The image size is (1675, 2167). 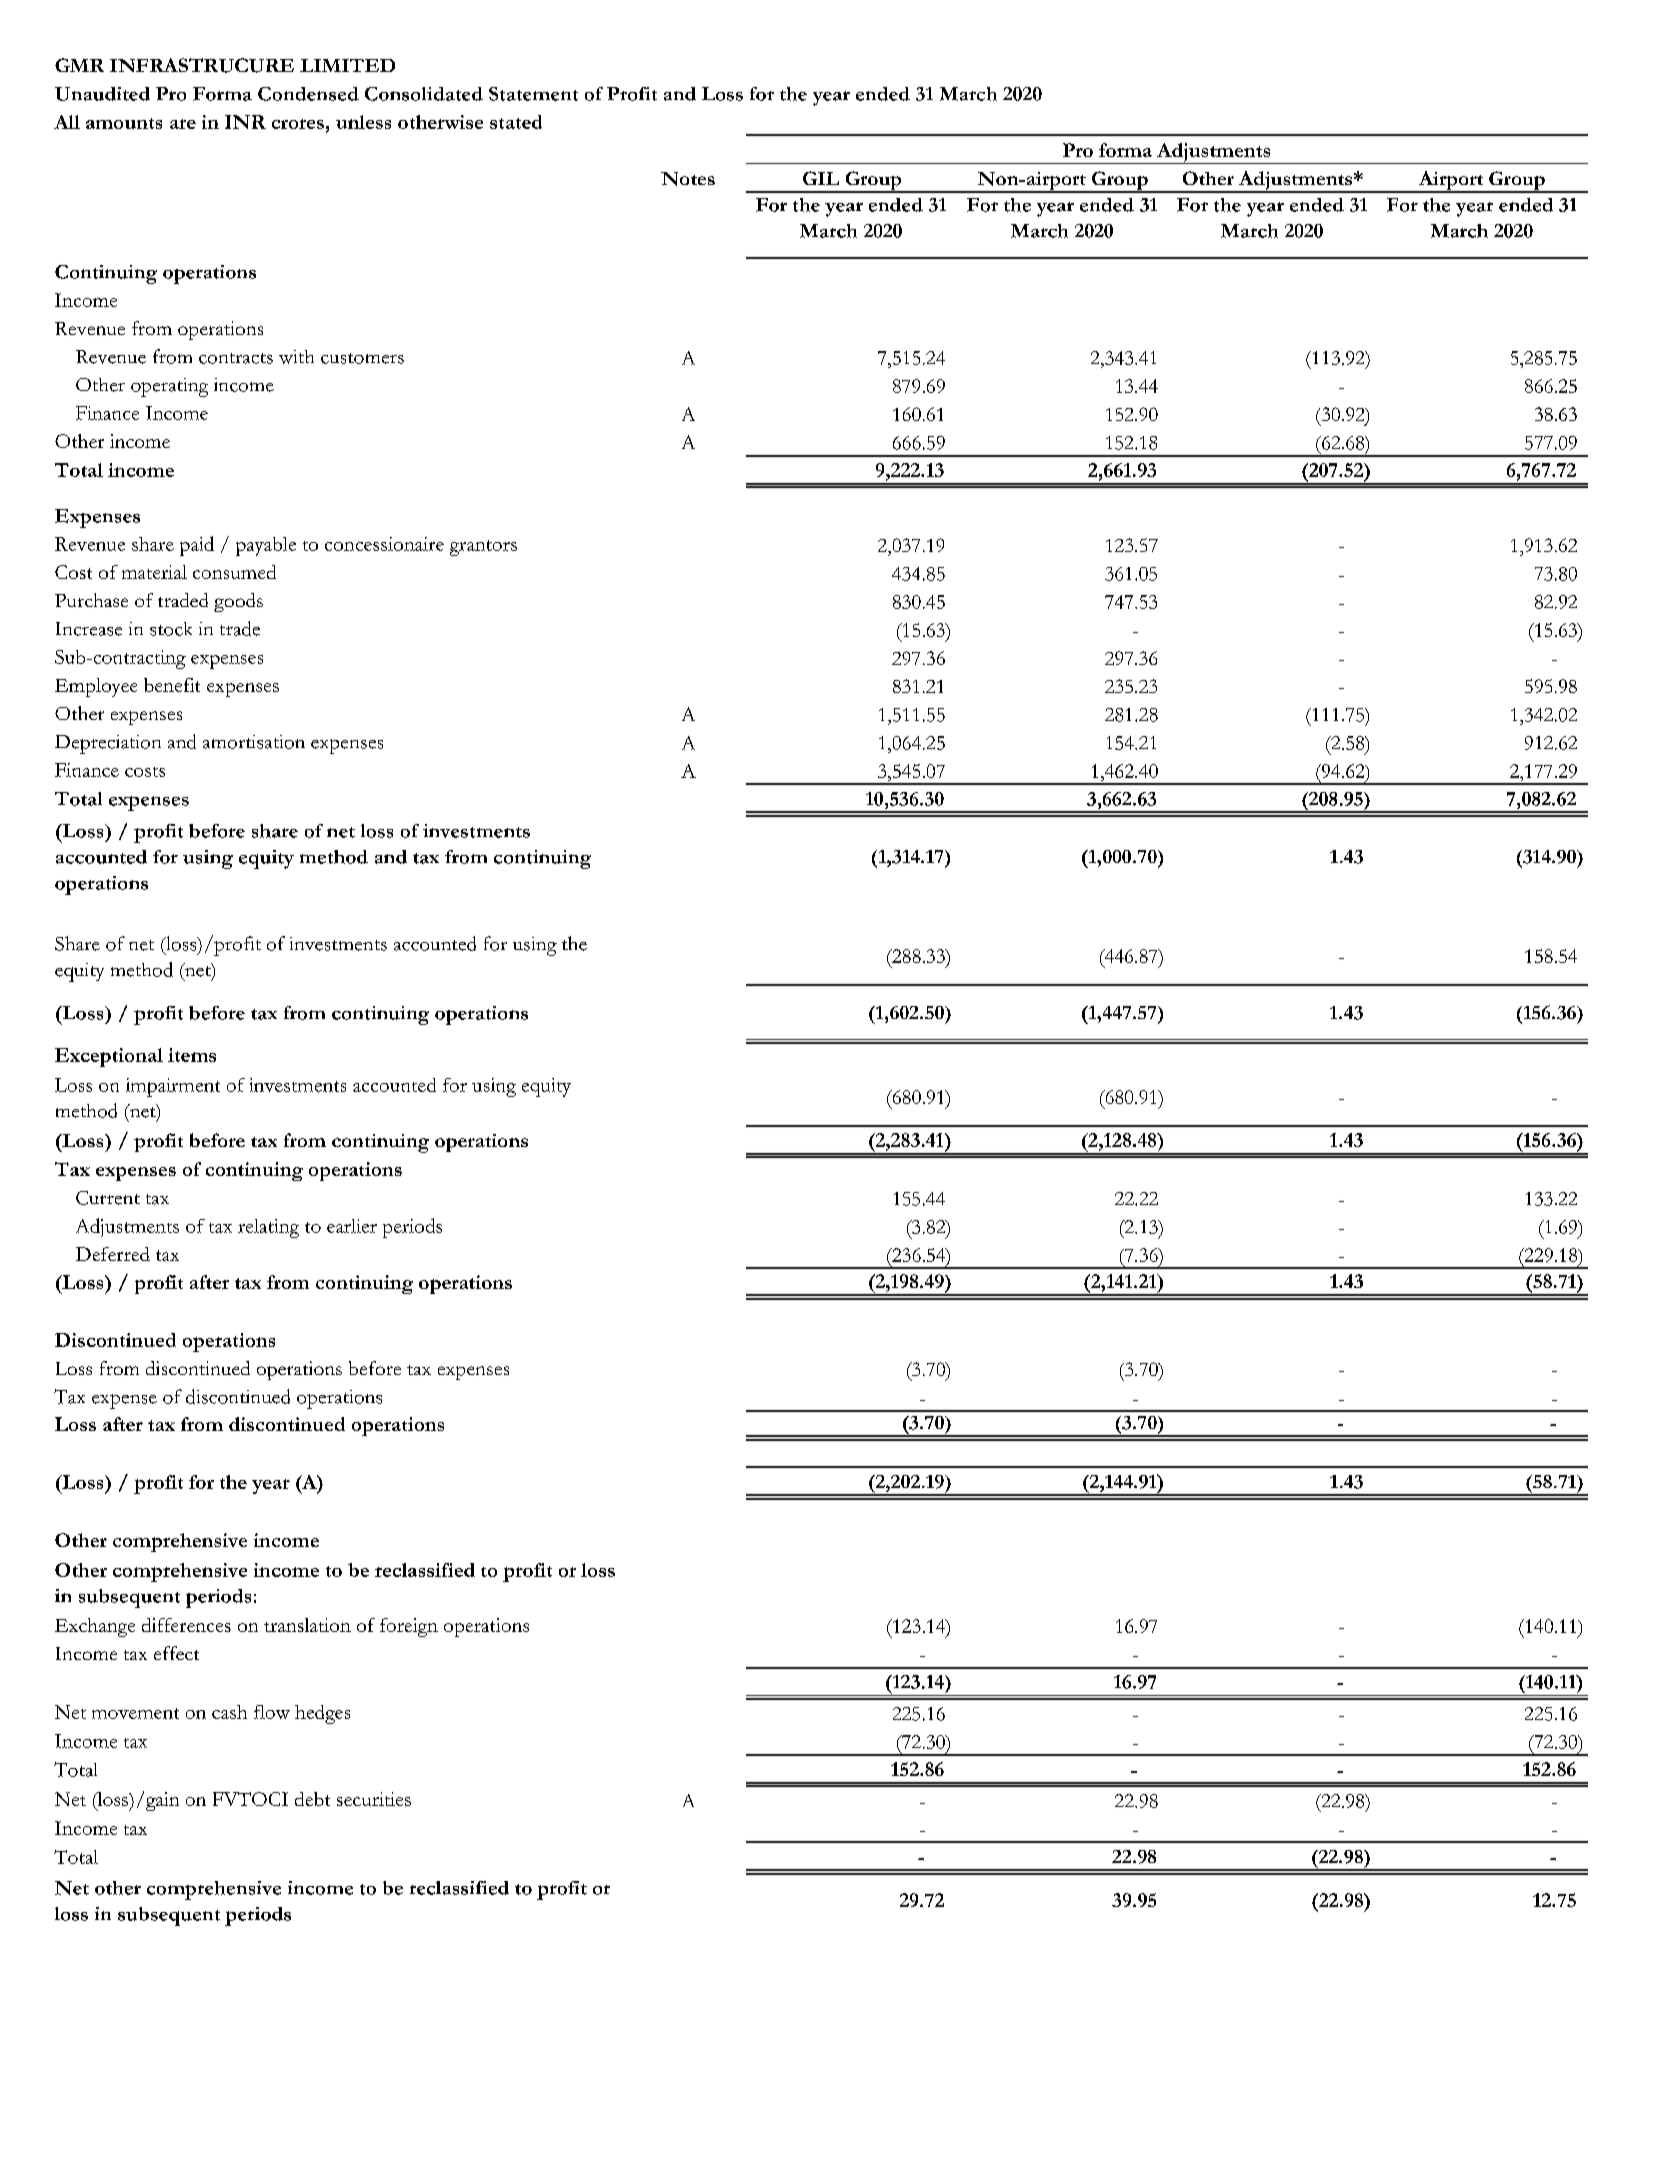 I want to click on items, so click(x=192, y=1055).
